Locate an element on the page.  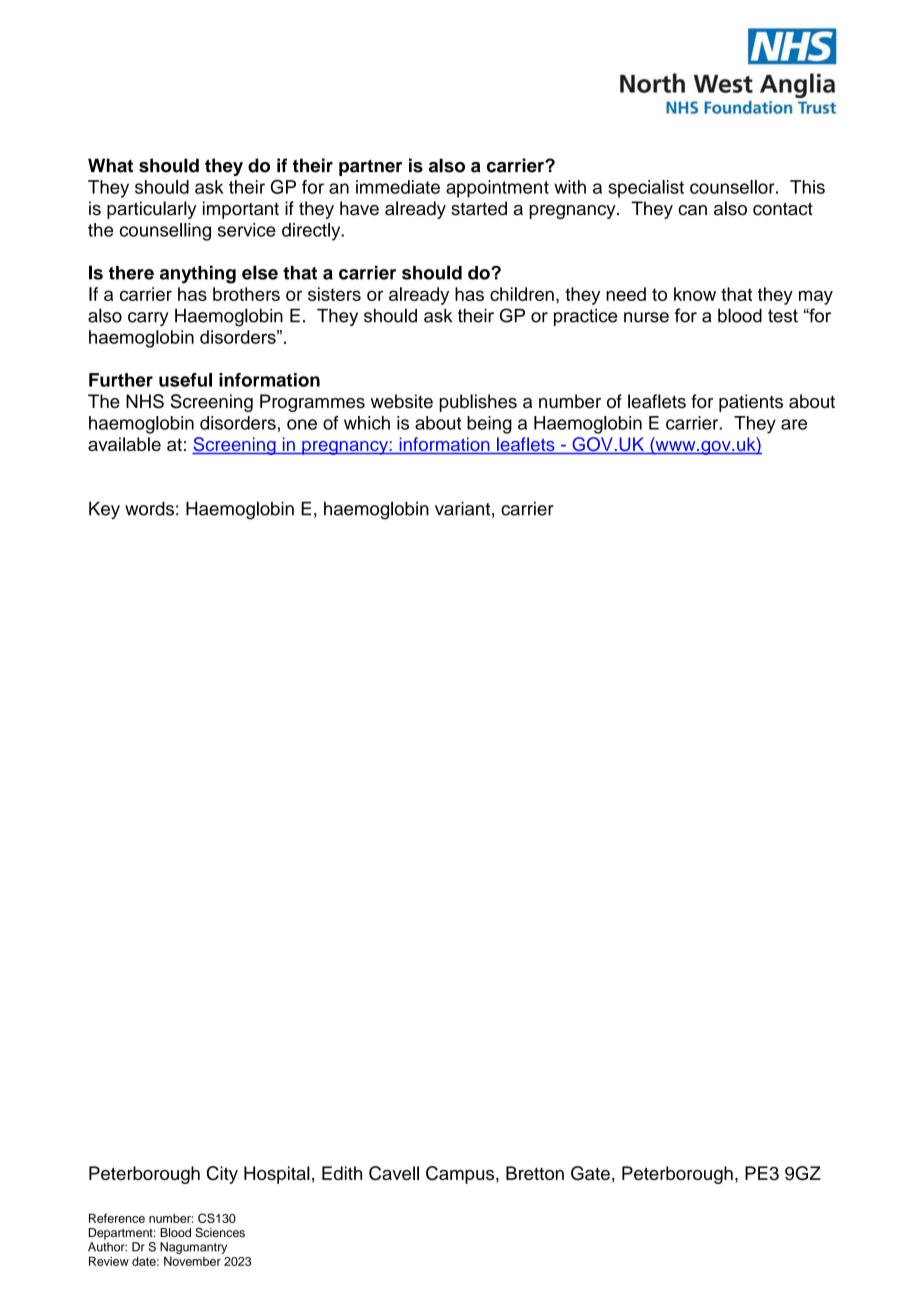
can is located at coordinates (692, 210).
